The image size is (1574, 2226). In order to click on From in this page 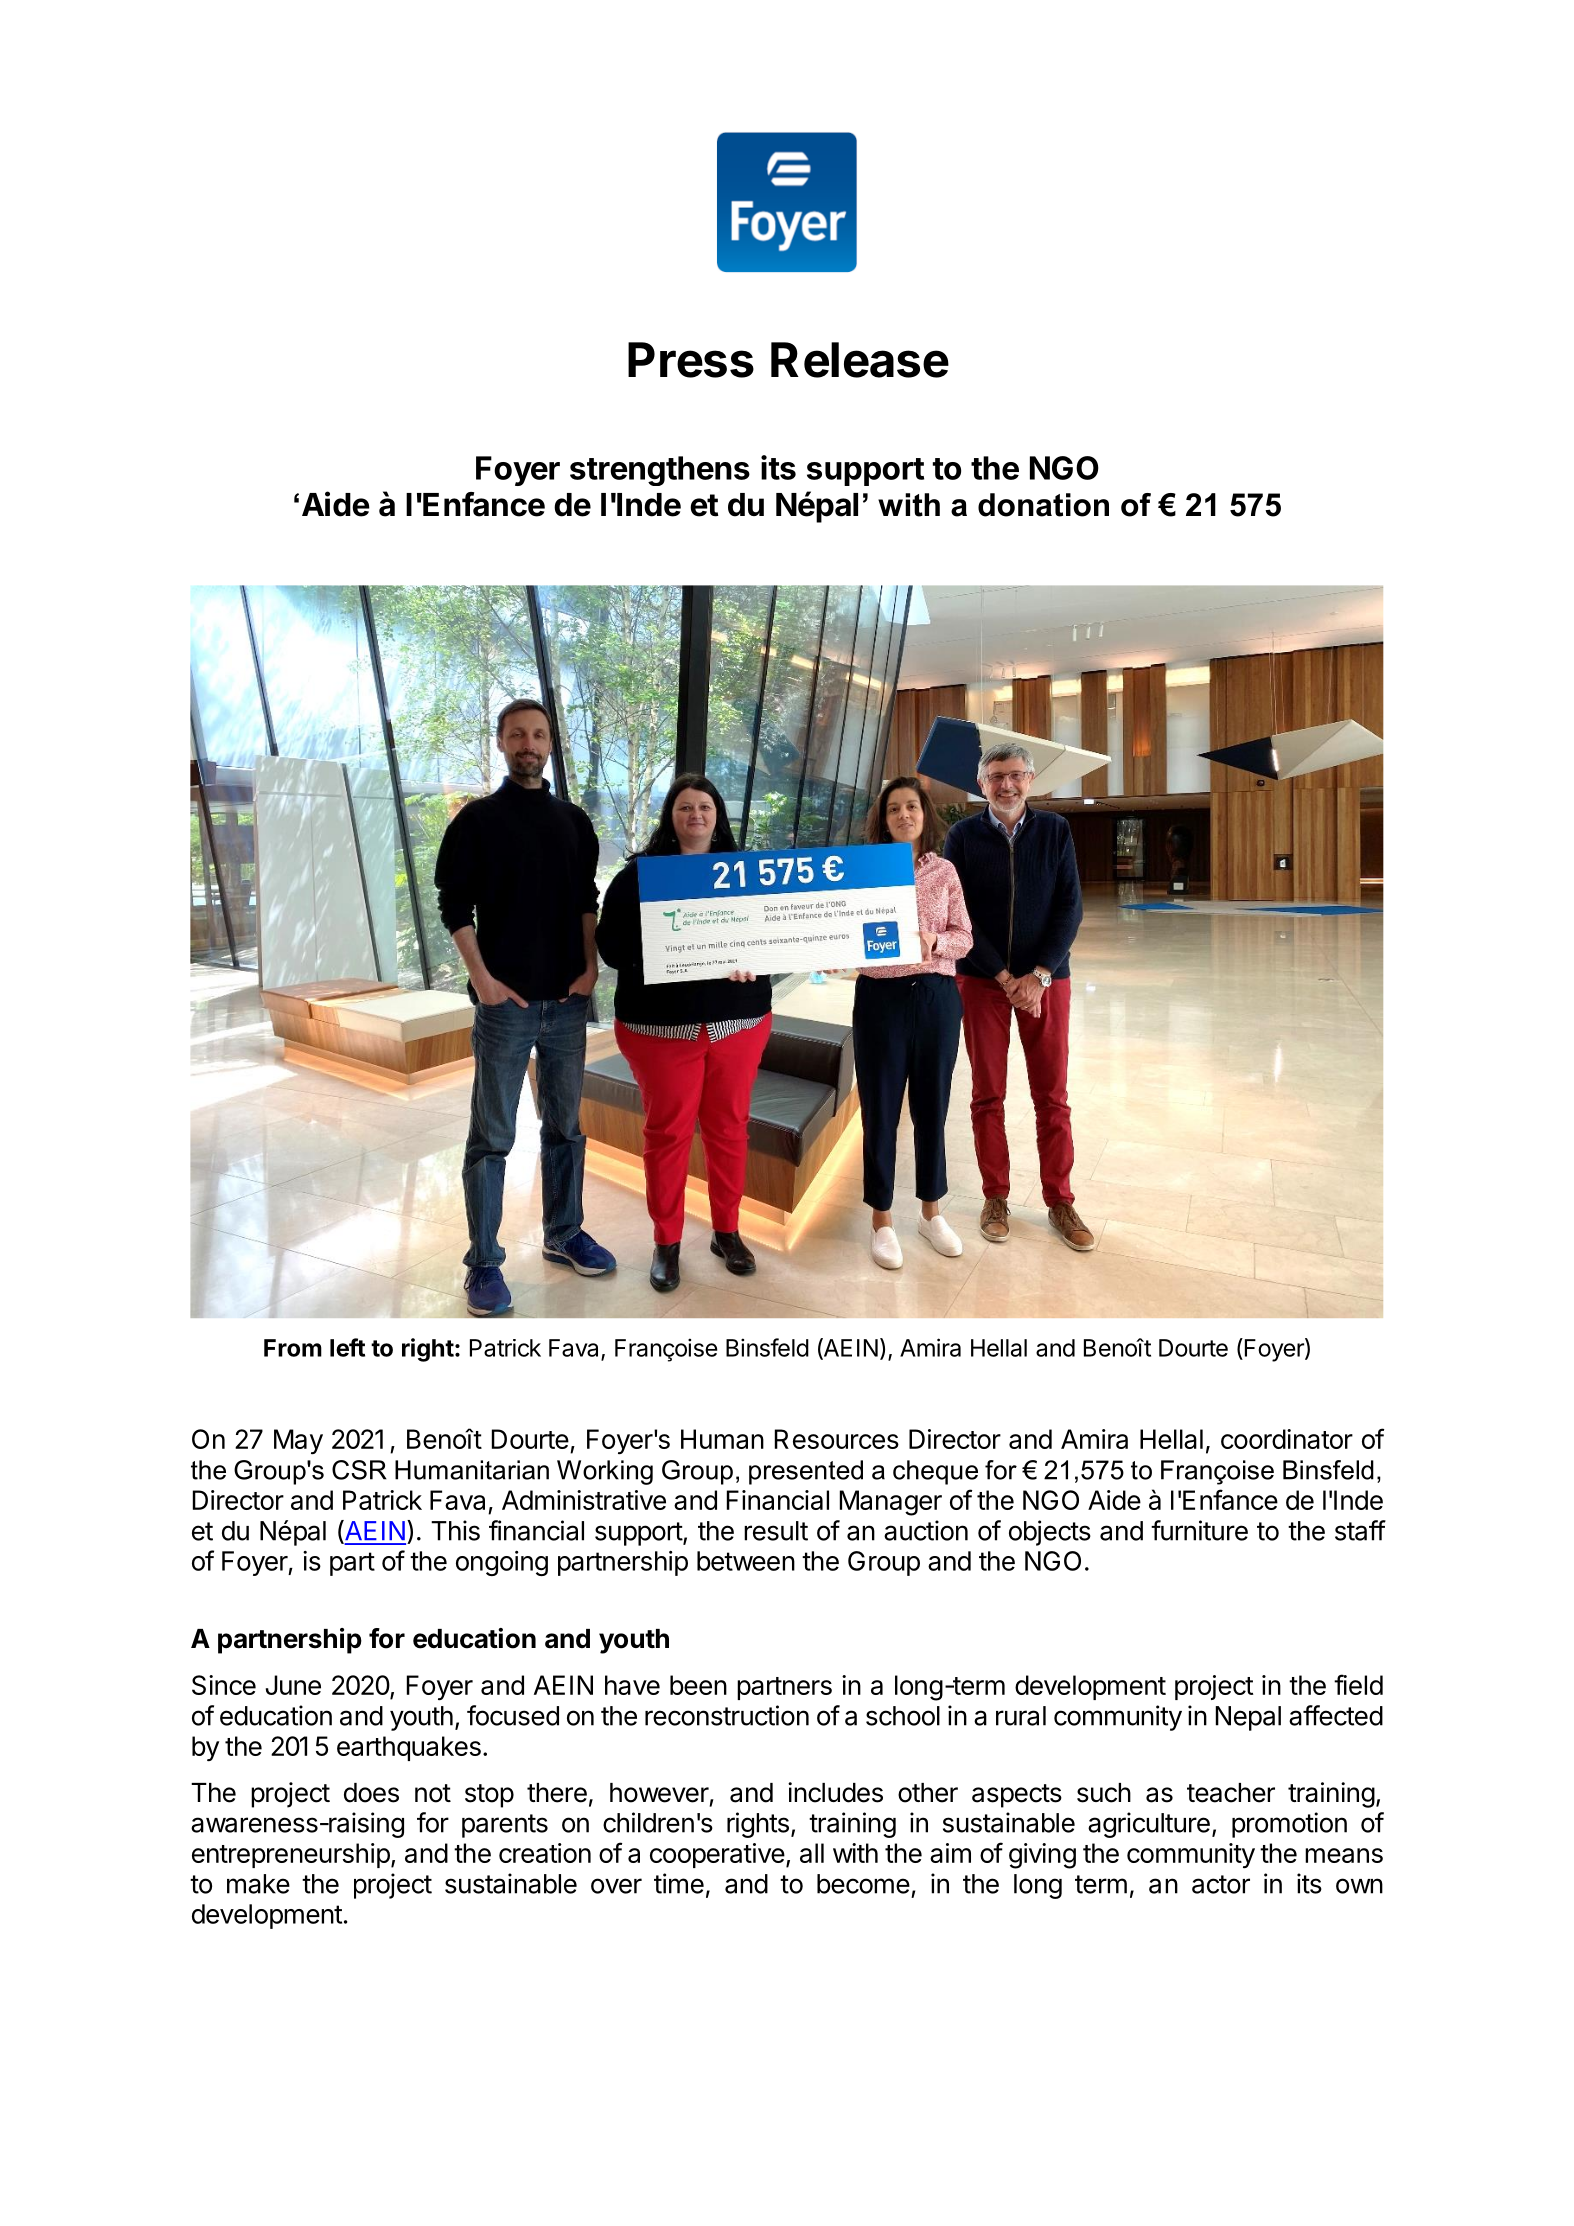, I will do `click(293, 1348)`.
